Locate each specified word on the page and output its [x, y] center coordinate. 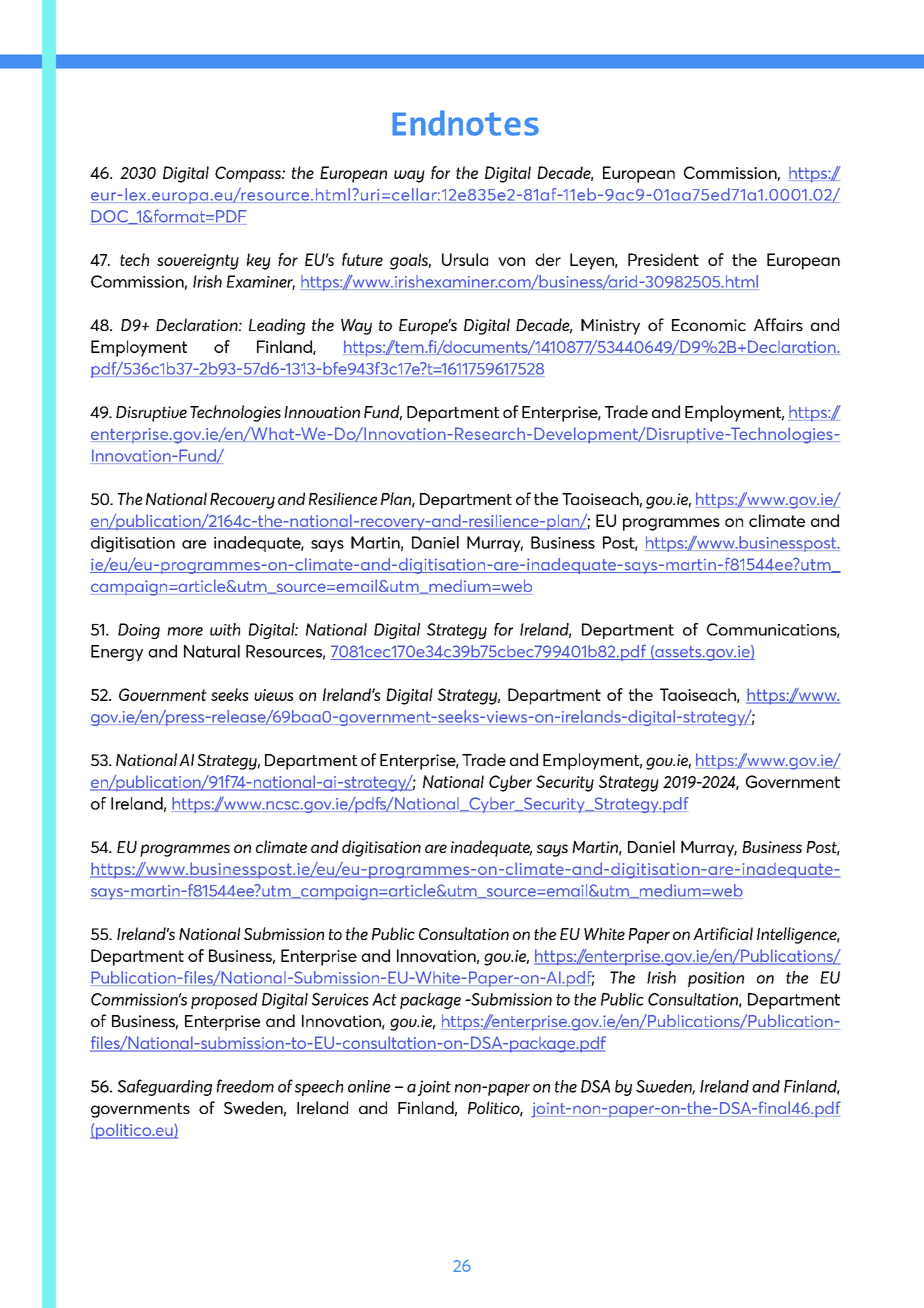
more [185, 631]
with [225, 629]
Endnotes [465, 123]
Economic [709, 325]
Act [384, 999]
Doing [139, 631]
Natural [212, 651]
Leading [277, 326]
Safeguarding [165, 1087]
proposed [224, 1001]
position [716, 979]
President [663, 259]
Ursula [465, 259]
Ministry [610, 327]
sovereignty [198, 262]
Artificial [723, 933]
